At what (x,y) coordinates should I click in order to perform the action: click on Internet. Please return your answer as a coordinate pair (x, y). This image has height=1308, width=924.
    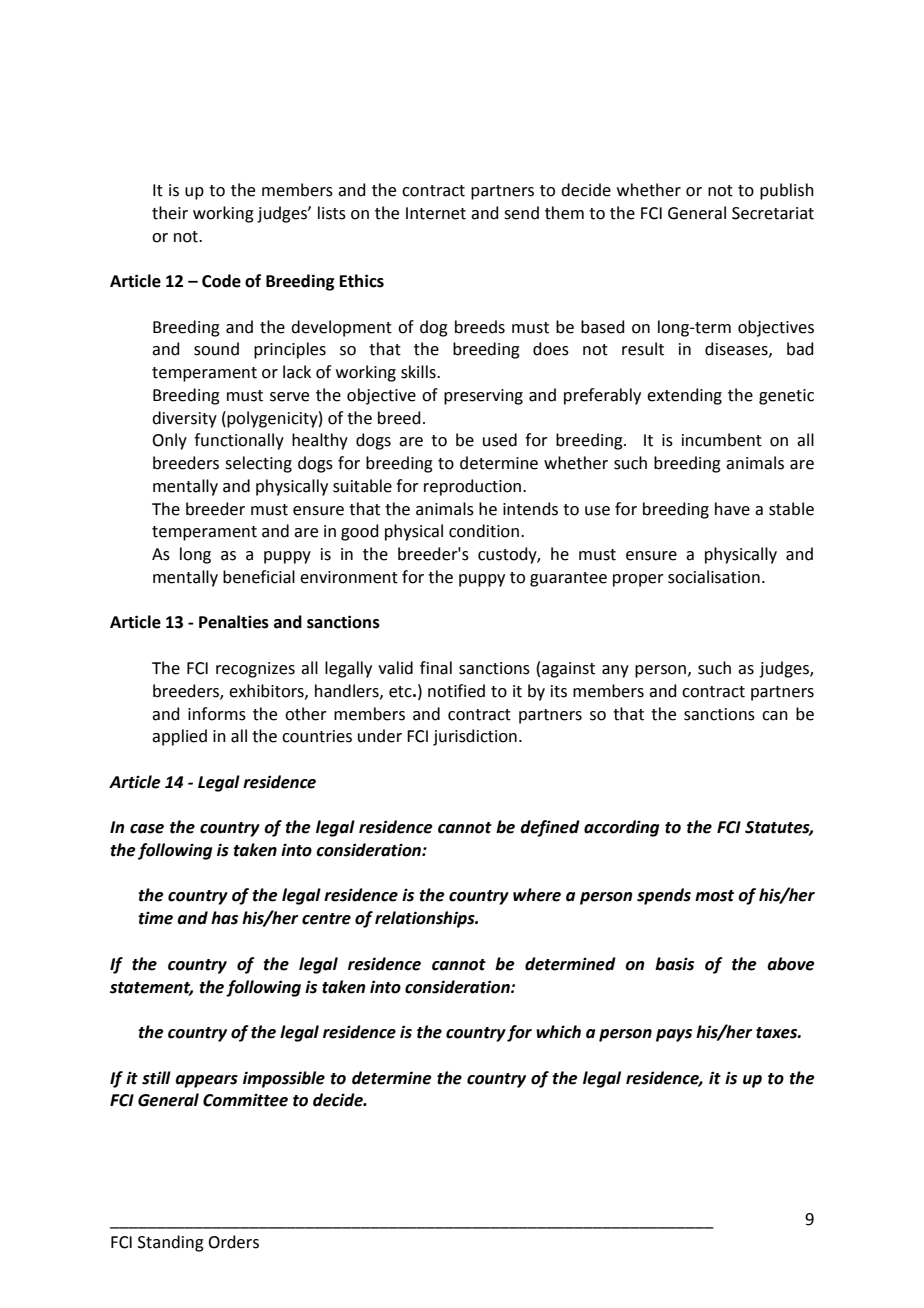
    Looking at the image, I should click on (436, 213).
